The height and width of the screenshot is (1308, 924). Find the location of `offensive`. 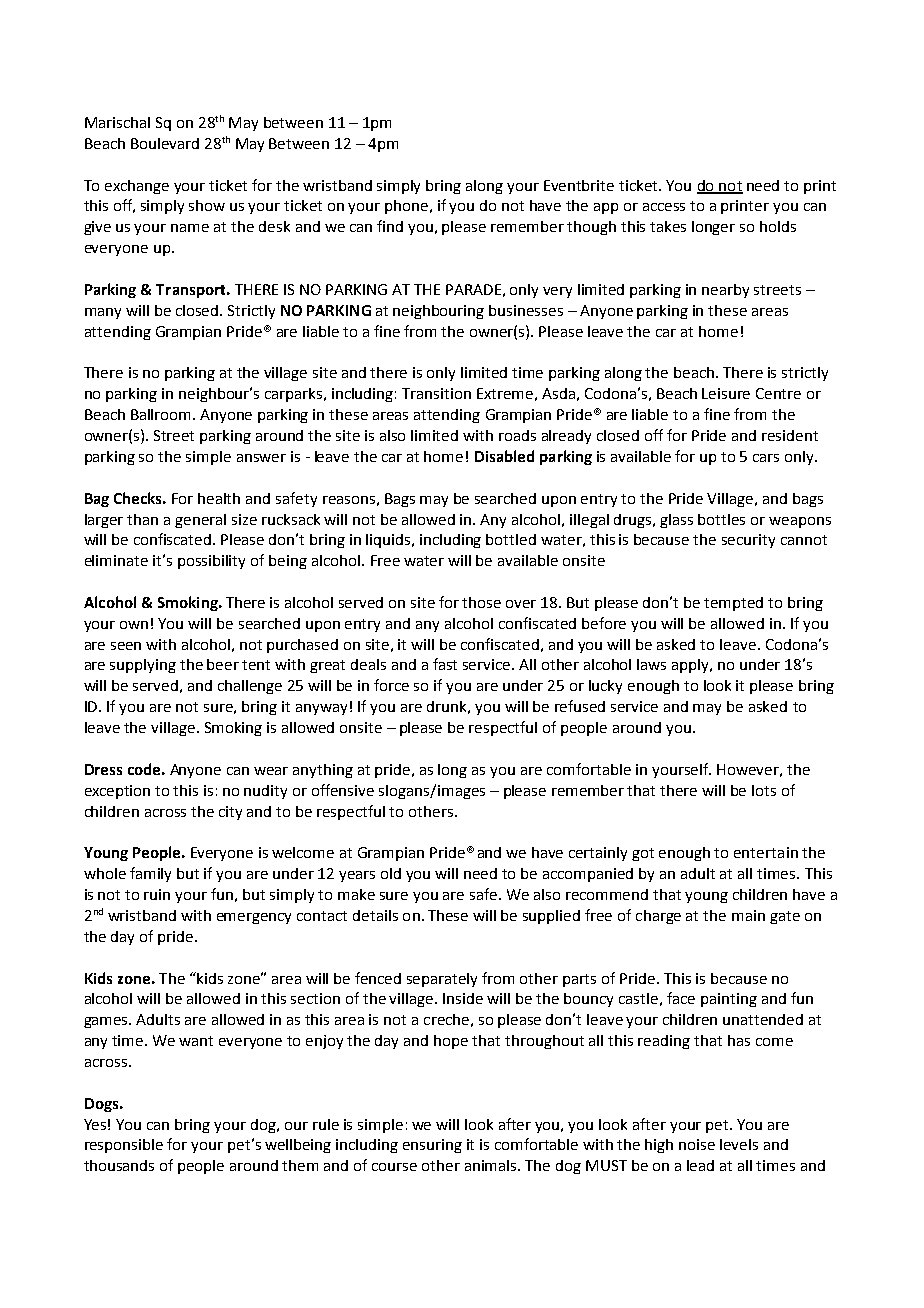

offensive is located at coordinates (343, 790).
